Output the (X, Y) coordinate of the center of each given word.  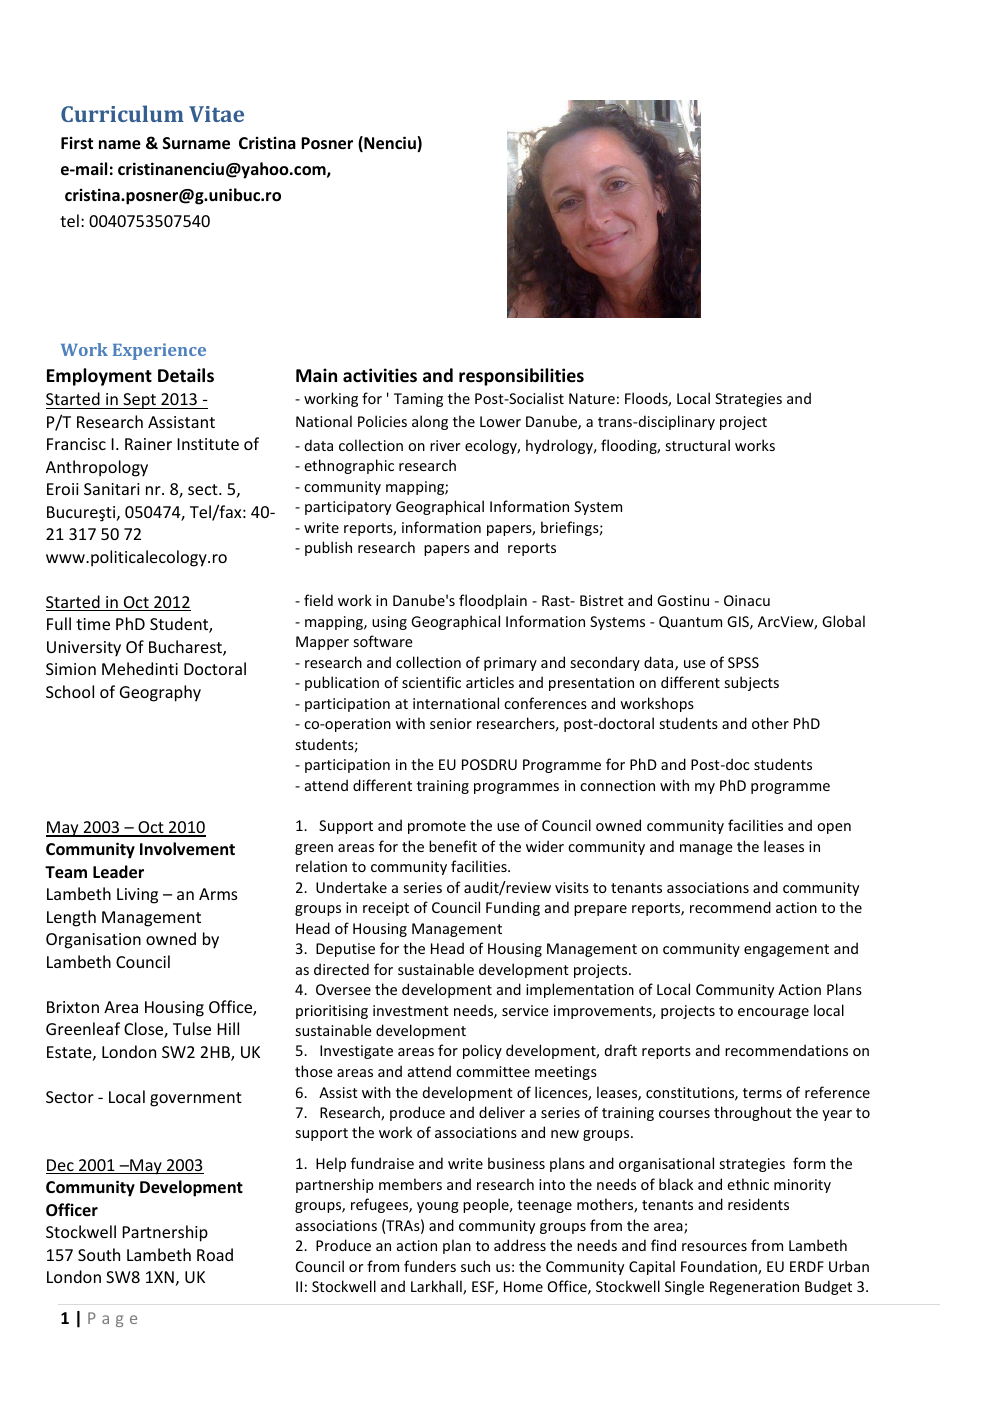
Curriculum (122, 113)
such (475, 1266)
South (99, 1254)
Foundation (720, 1267)
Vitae (216, 114)
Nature (592, 398)
